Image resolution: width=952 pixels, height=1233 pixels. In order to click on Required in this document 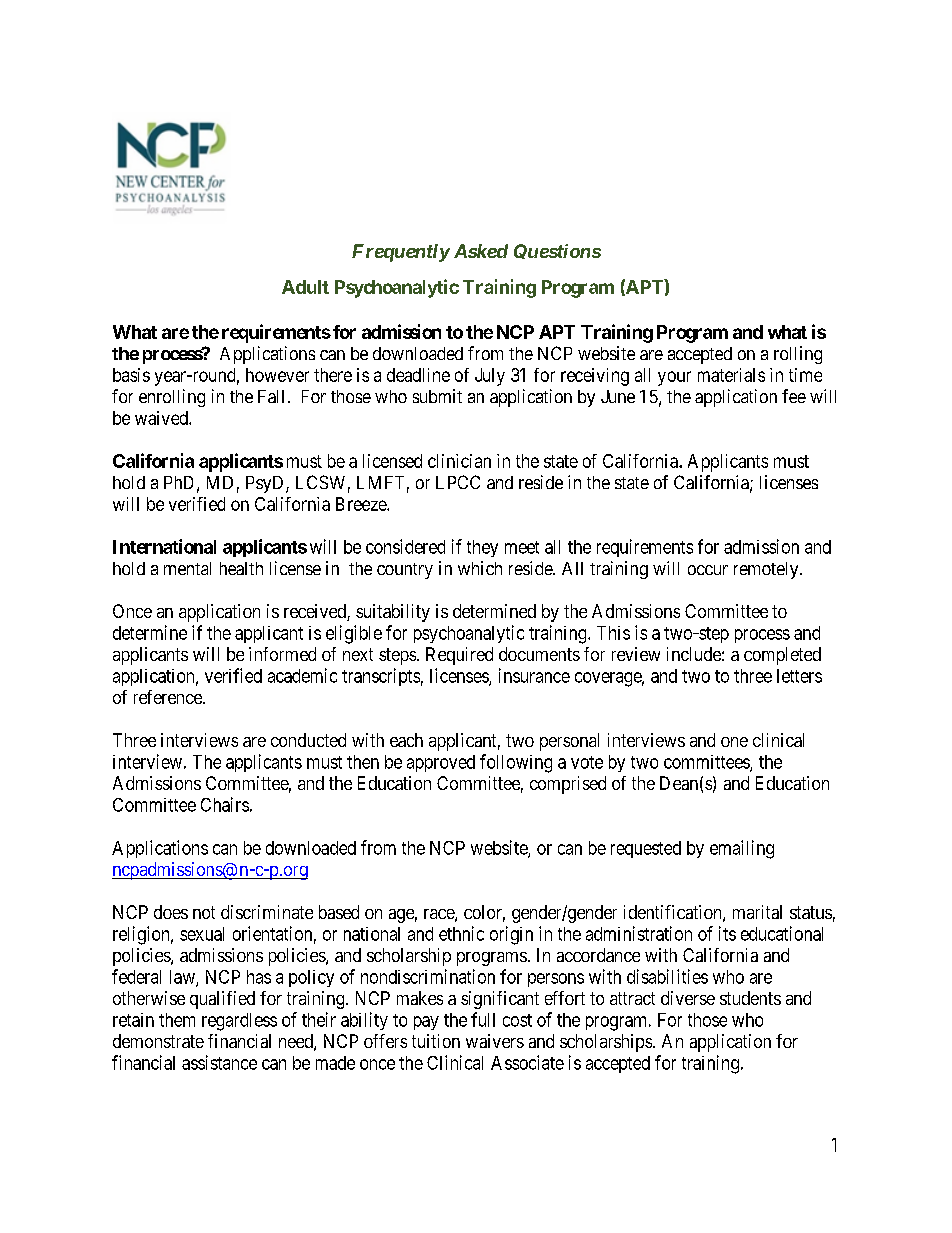, I will do `click(459, 656)`.
